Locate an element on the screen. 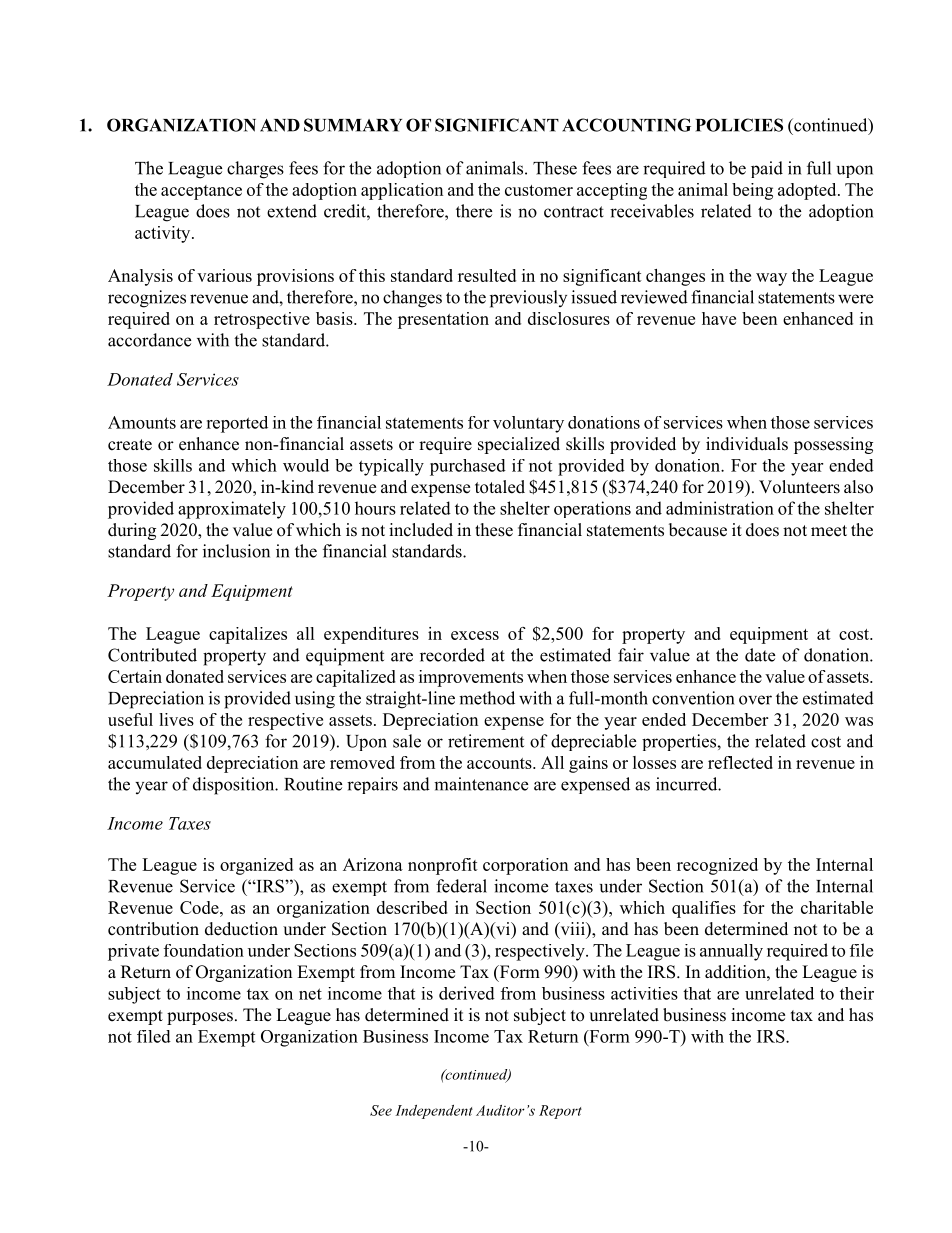 This screenshot has width=952, height=1233. purposes is located at coordinates (200, 1018).
